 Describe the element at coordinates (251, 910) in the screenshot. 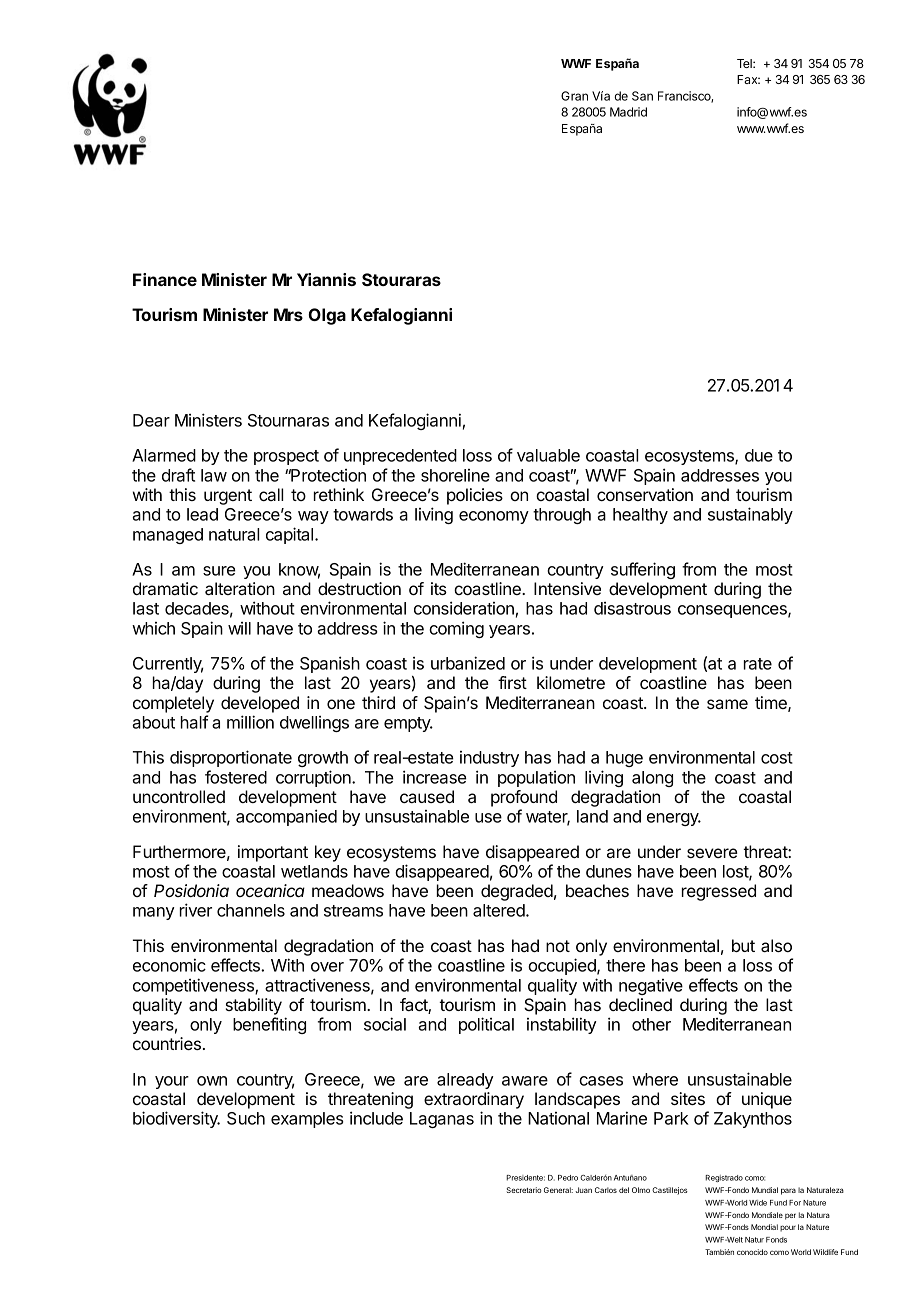

I see `channels` at that location.
